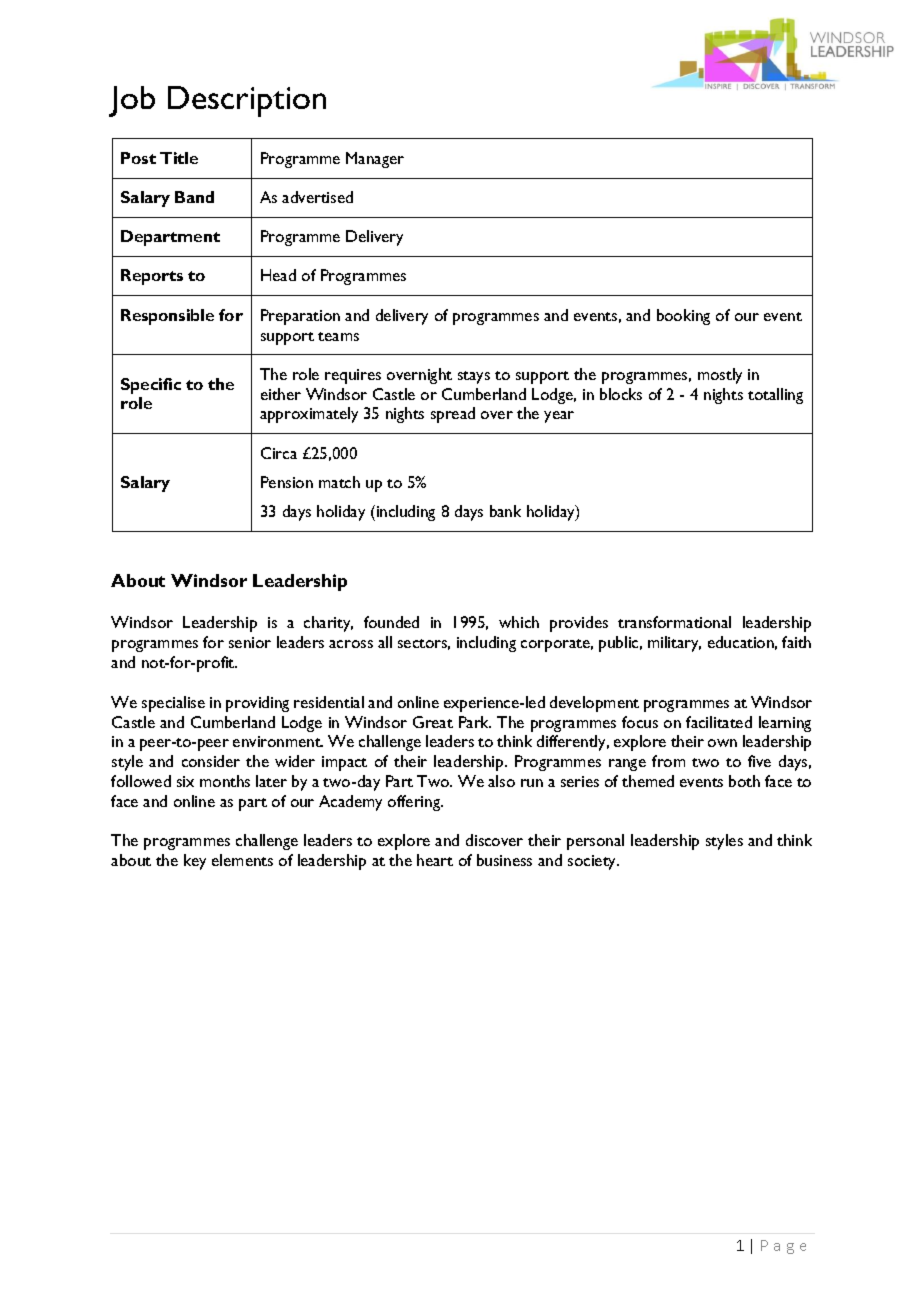 Image resolution: width=924 pixels, height=1308 pixels. What do you see at coordinates (287, 482) in the document?
I see `Pension` at bounding box center [287, 482].
